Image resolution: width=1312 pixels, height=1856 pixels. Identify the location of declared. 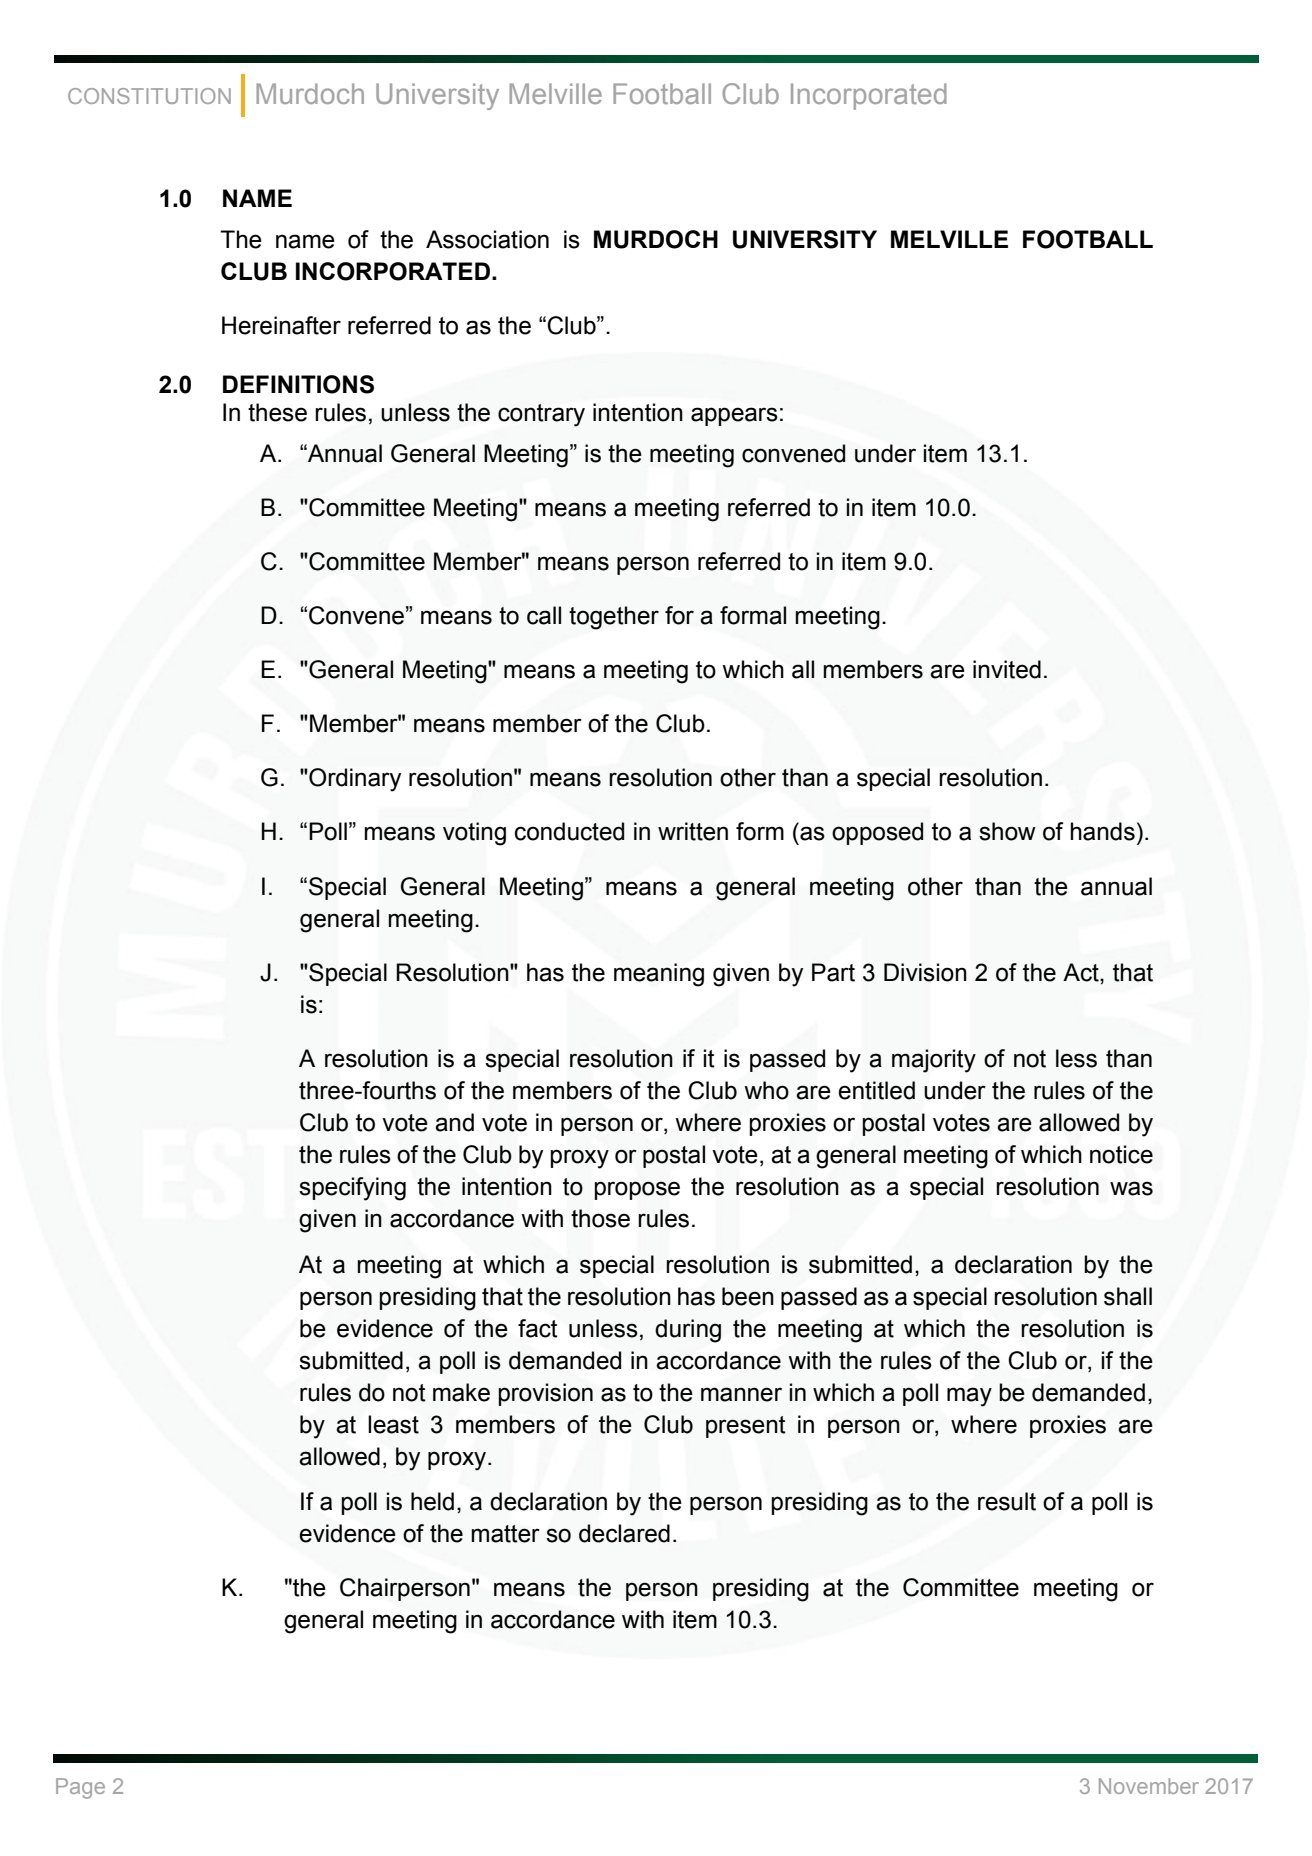
(624, 1533).
